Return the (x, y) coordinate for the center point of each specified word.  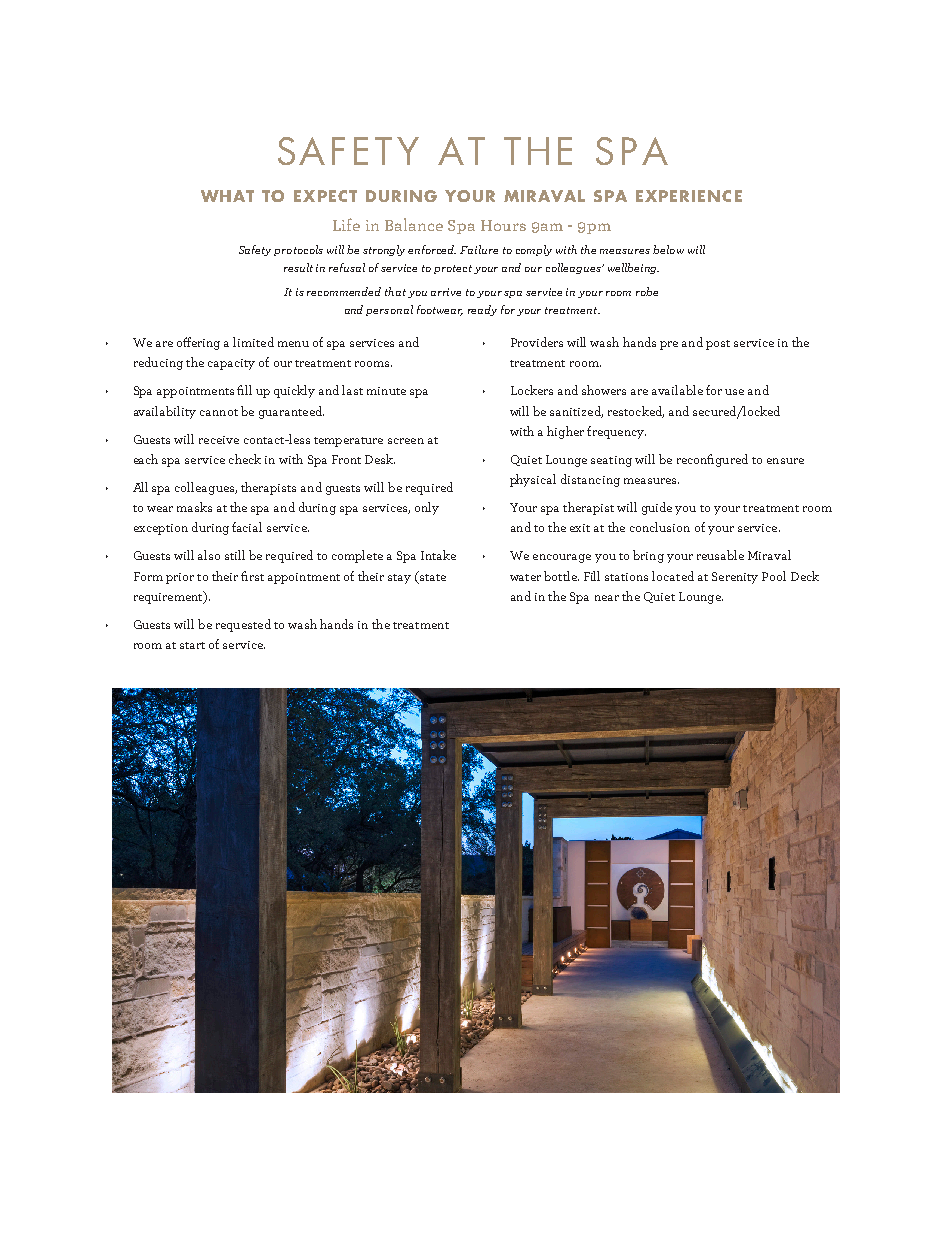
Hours (503, 225)
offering (198, 343)
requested (243, 625)
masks (194, 507)
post (718, 345)
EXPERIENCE (689, 196)
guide (657, 508)
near (607, 598)
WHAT (227, 196)
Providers (537, 342)
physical (533, 480)
